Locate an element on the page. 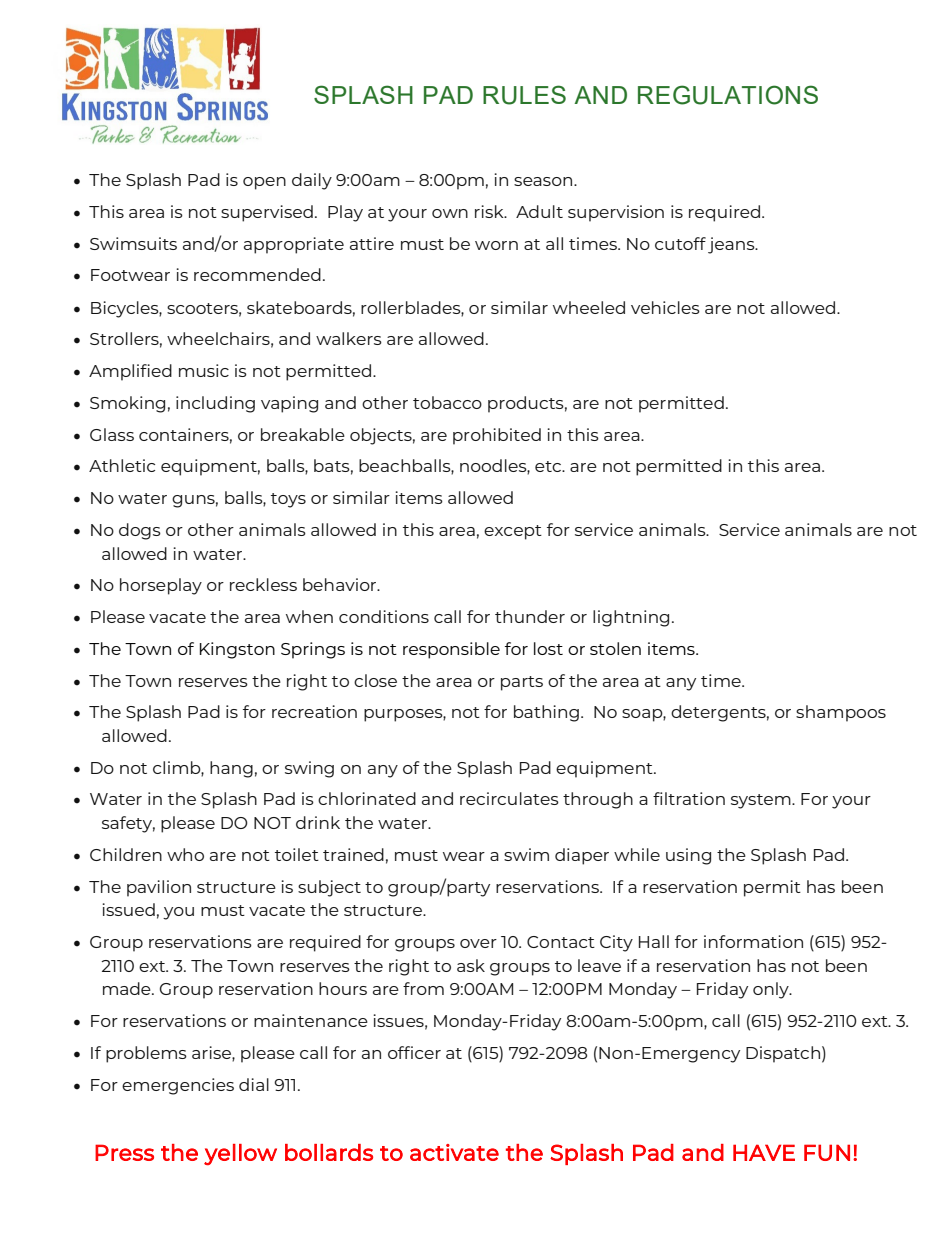 This page has height=1233, width=952. open is located at coordinates (264, 183).
